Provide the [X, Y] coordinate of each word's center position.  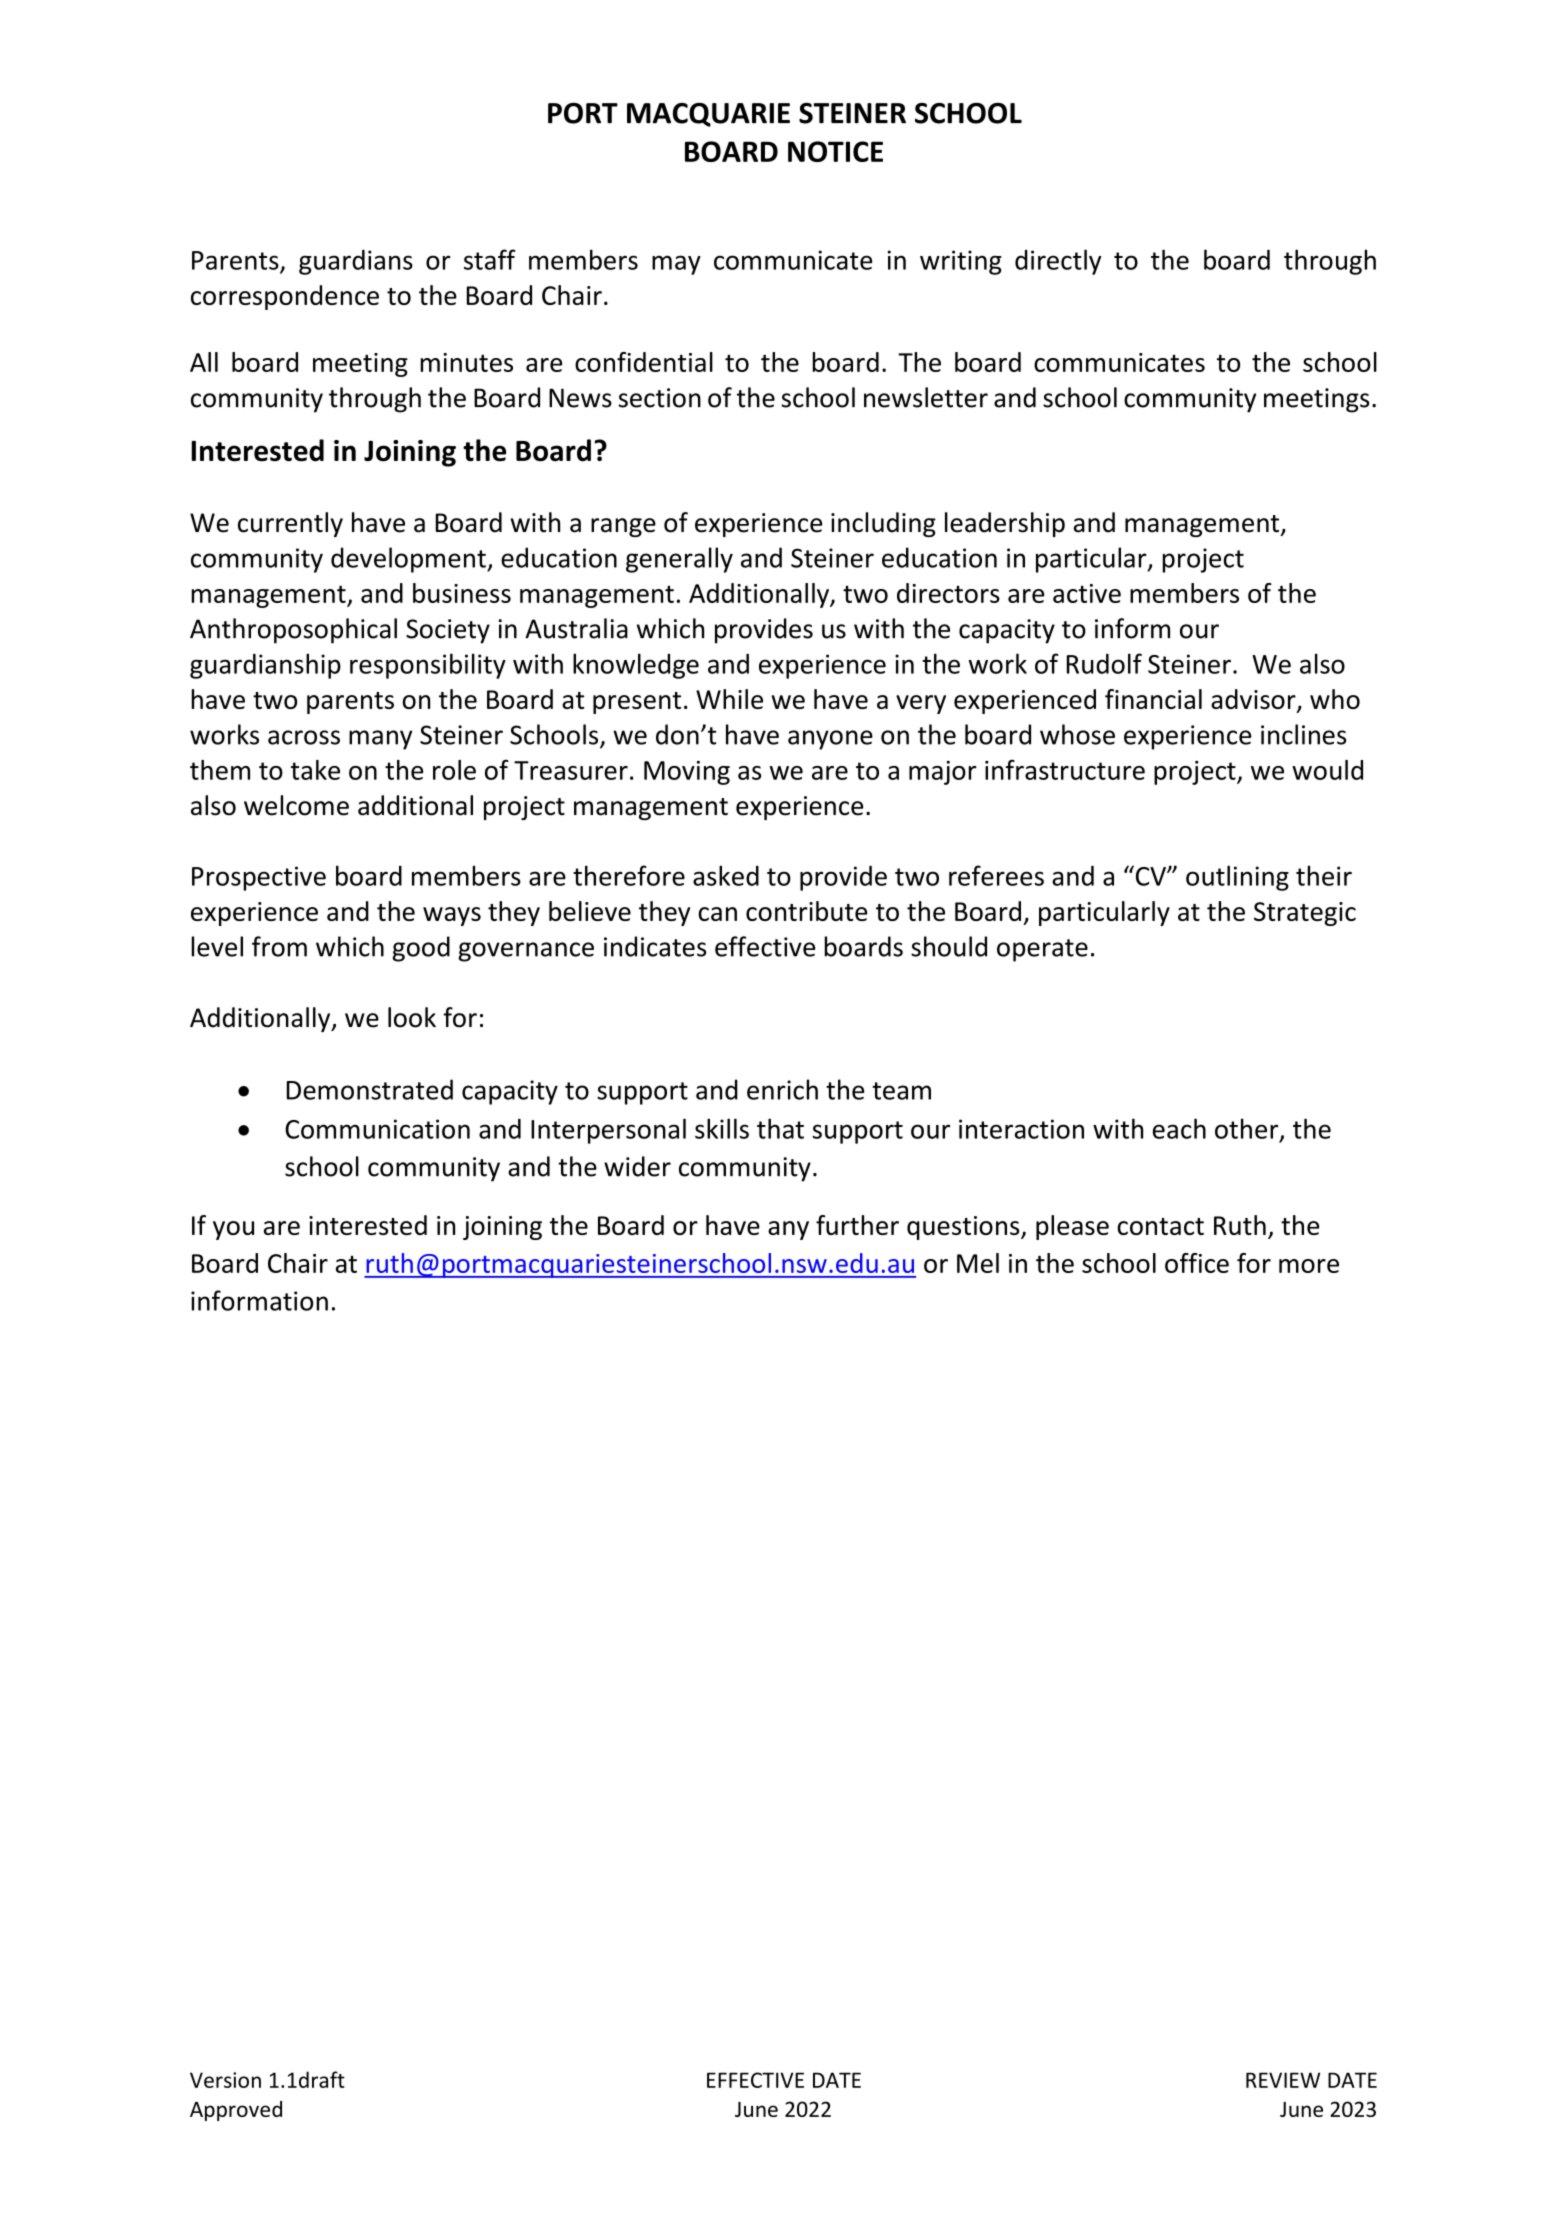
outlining [1237, 878]
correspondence [285, 297]
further [857, 1225]
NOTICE [835, 151]
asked [726, 875]
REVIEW [1283, 2080]
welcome [296, 805]
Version [225, 2080]
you [233, 1230]
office [1197, 1263]
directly [1058, 262]
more [1309, 1266]
